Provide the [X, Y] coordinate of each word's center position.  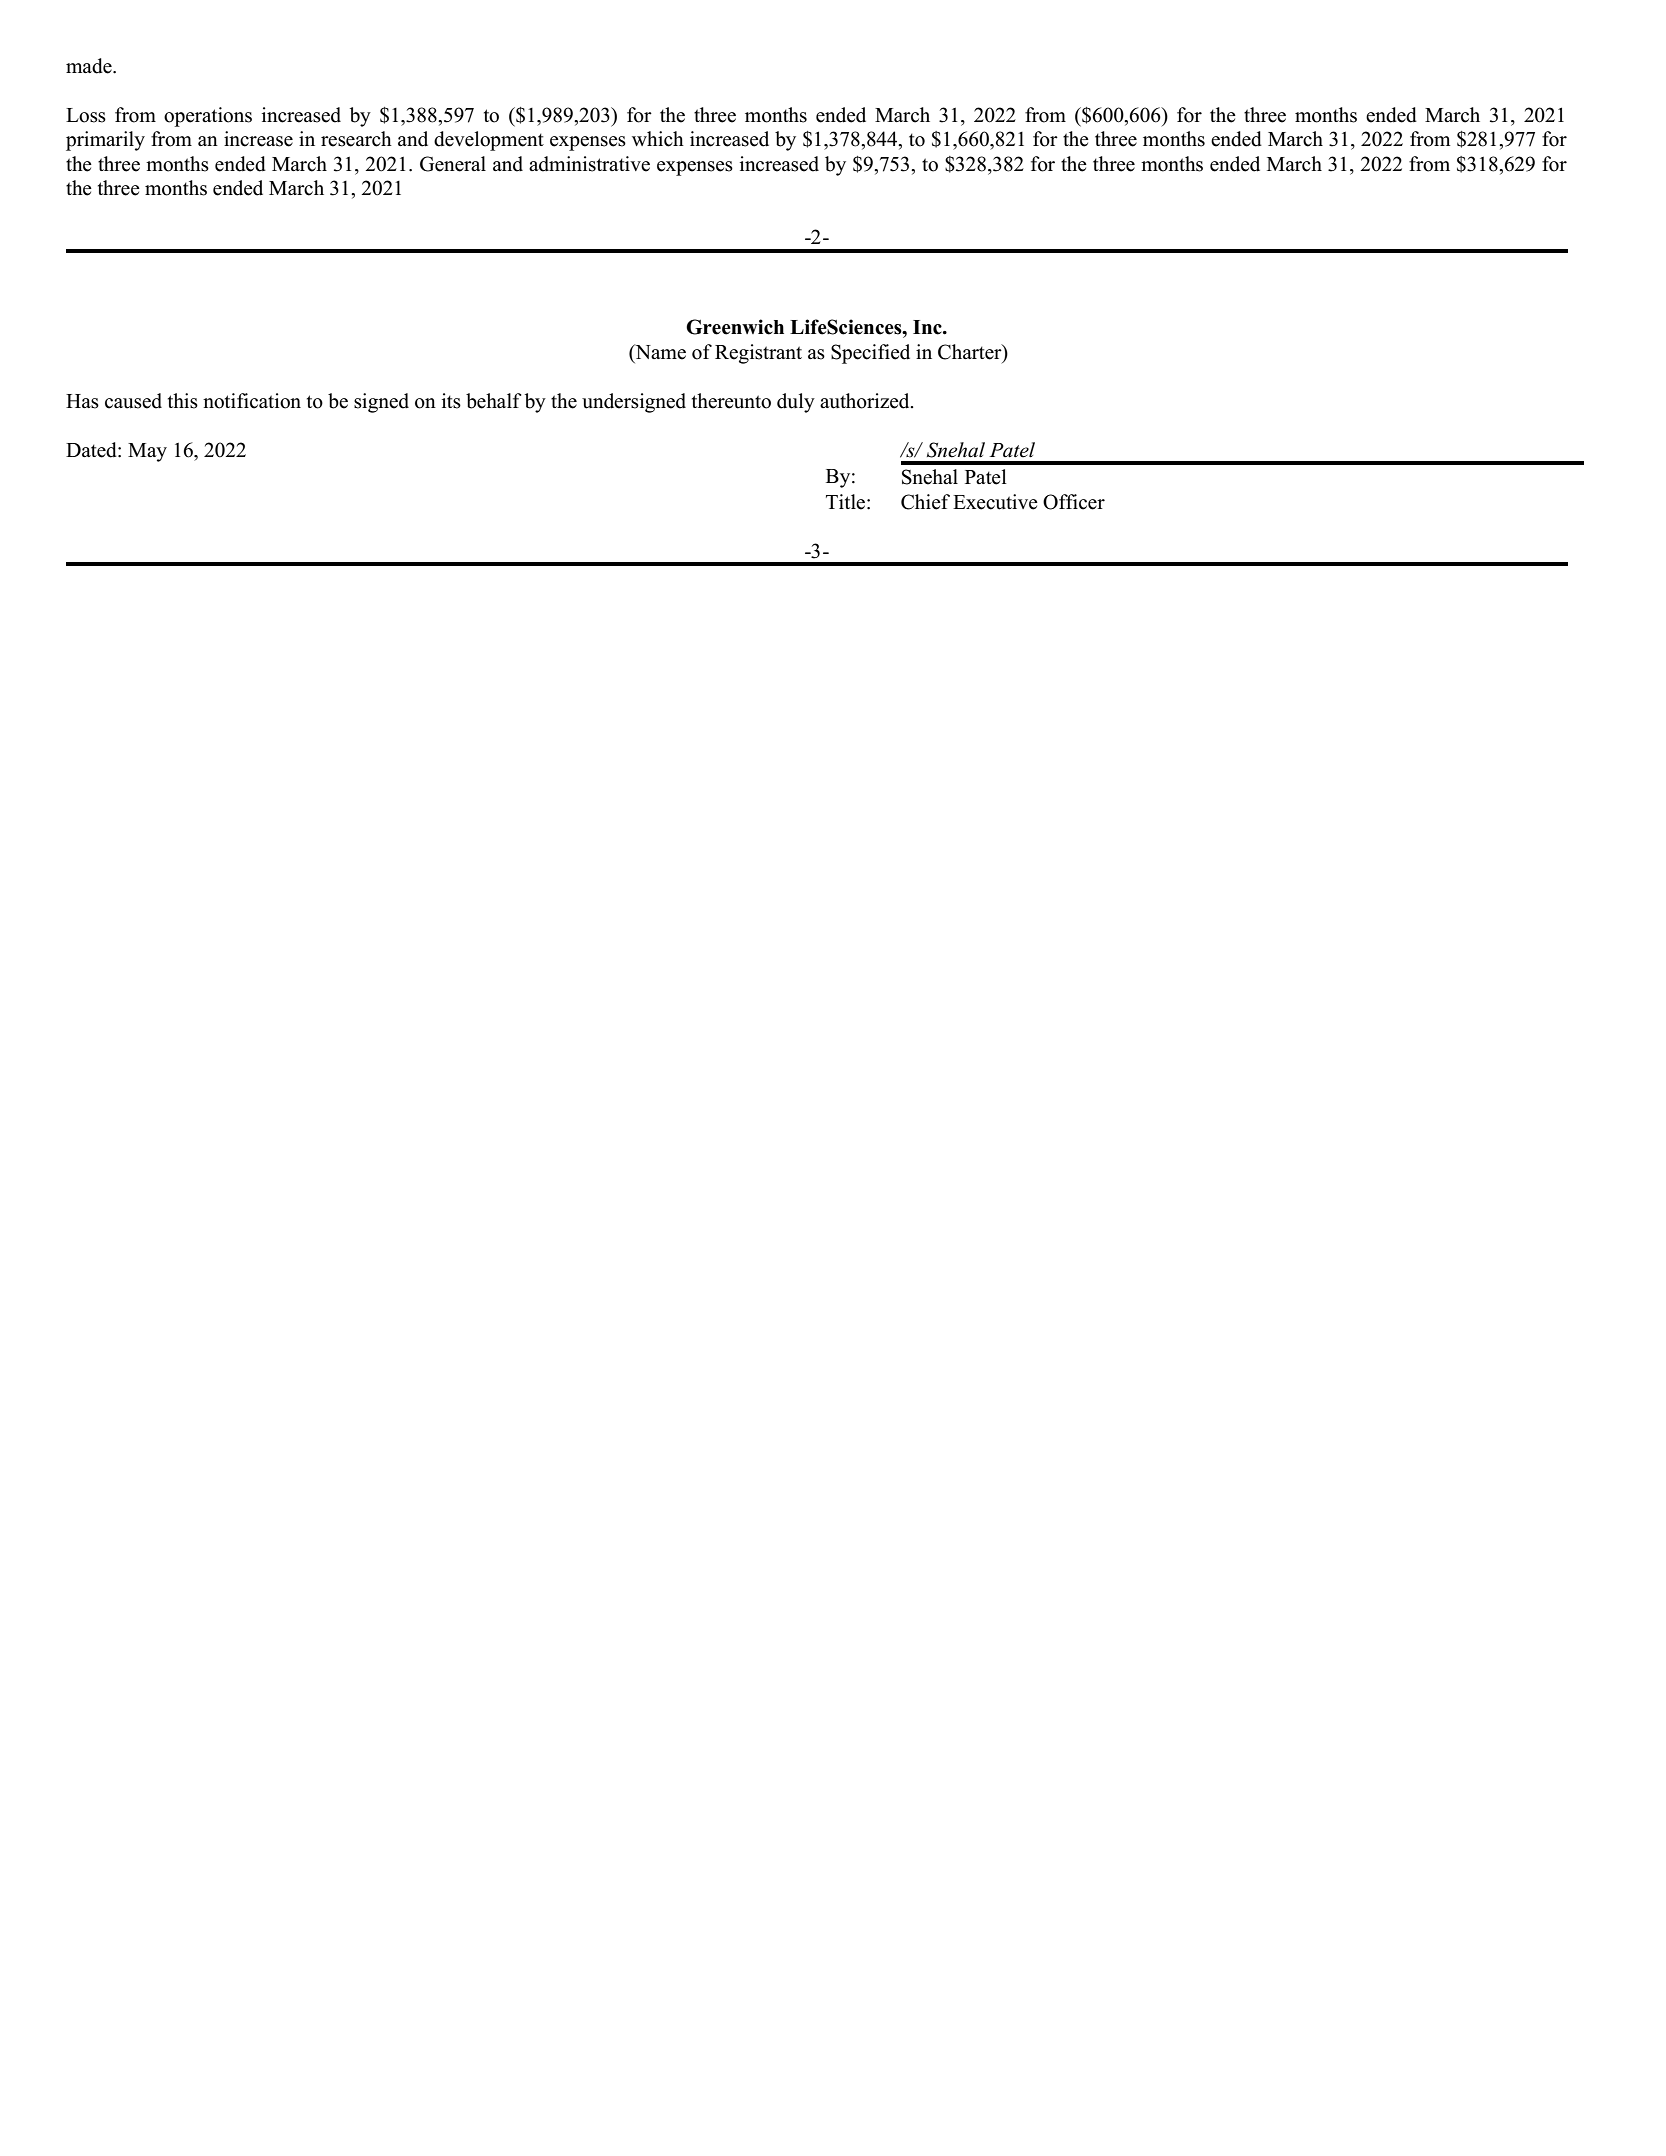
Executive [995, 502]
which [658, 139]
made [90, 66]
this [183, 401]
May [147, 452]
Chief [925, 502]
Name [659, 352]
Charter [971, 352]
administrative [589, 164]
